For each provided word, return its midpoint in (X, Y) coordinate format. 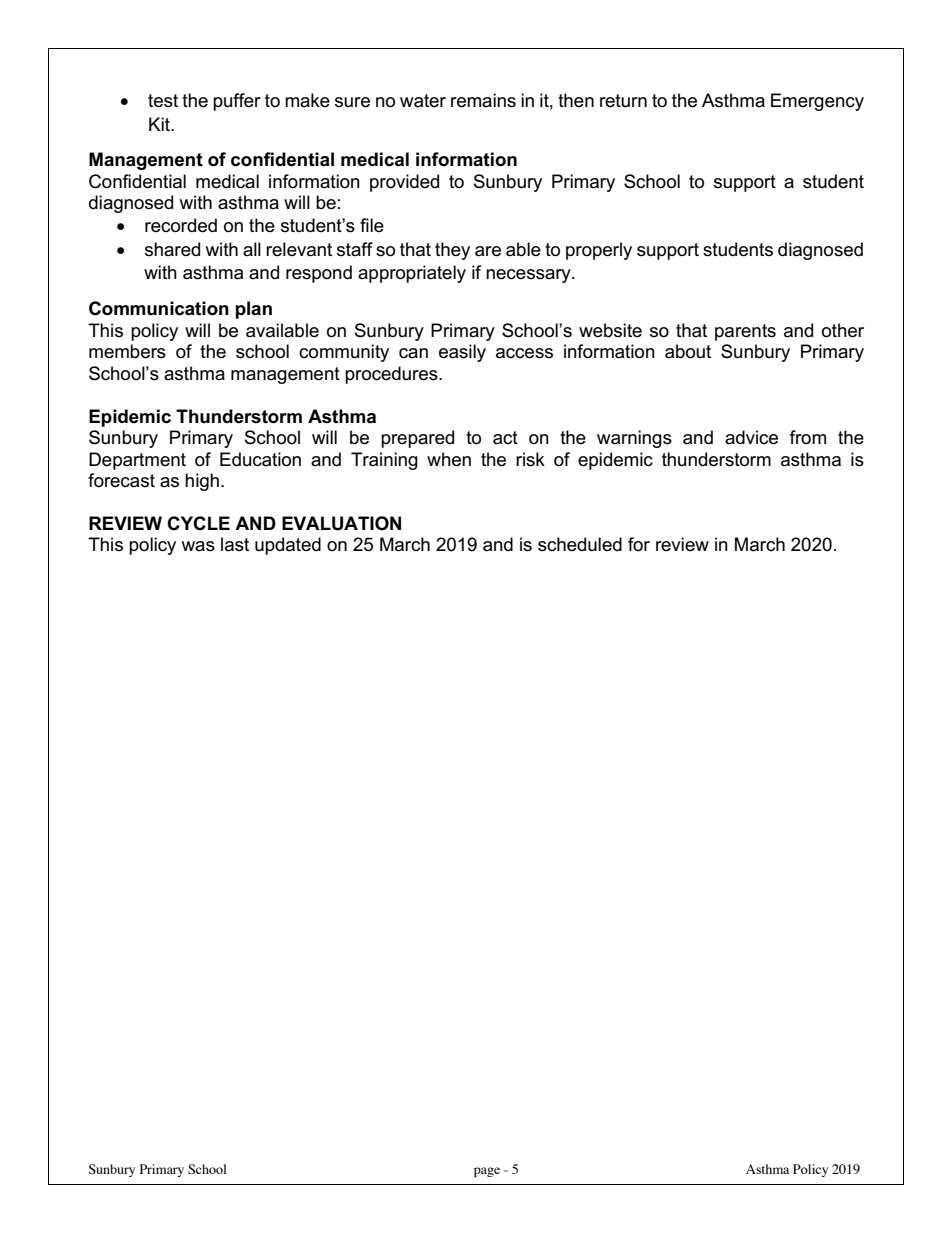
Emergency (817, 102)
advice (751, 437)
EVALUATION (341, 523)
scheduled (580, 544)
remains (483, 100)
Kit (160, 124)
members (127, 351)
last (235, 544)
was (198, 546)
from (808, 437)
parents (745, 332)
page (487, 1172)
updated (288, 546)
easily (462, 353)
